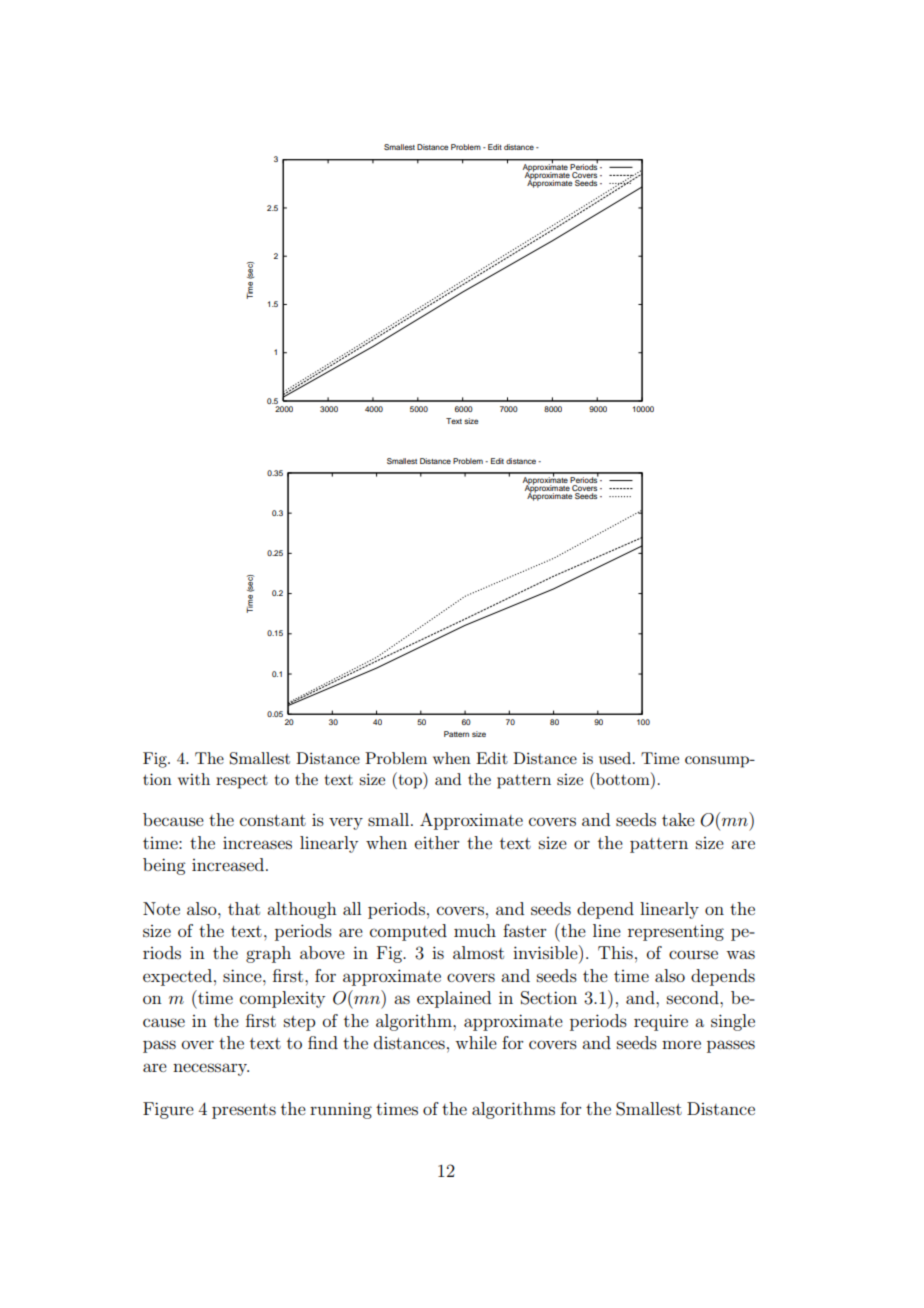  I want to click on course, so click(693, 954).
